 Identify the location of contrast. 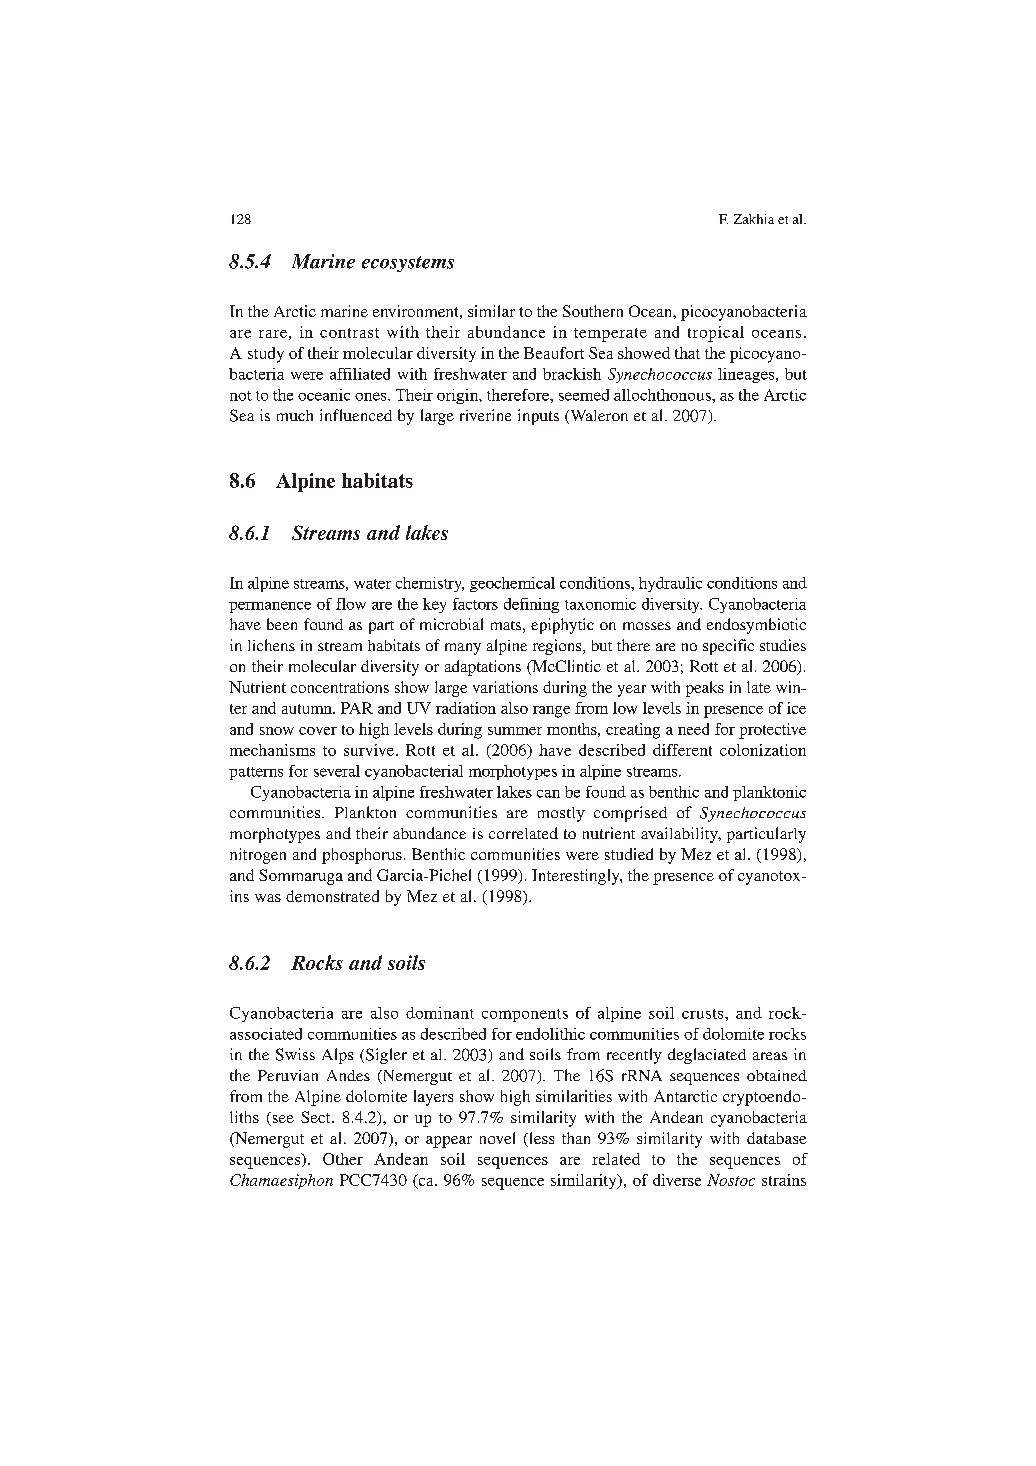
(349, 333).
